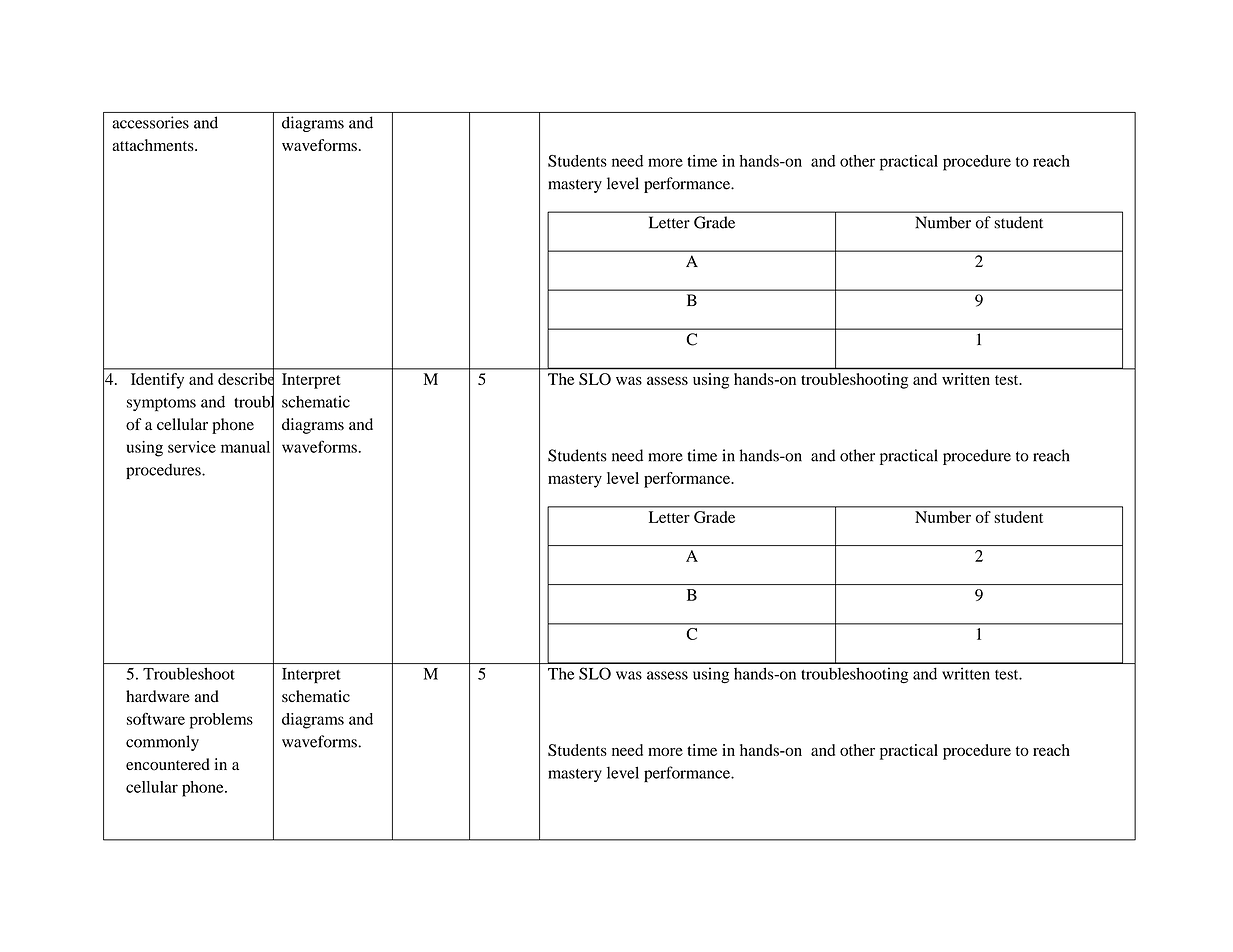 The height and width of the document is (952, 1233). I want to click on accessories, so click(150, 122).
